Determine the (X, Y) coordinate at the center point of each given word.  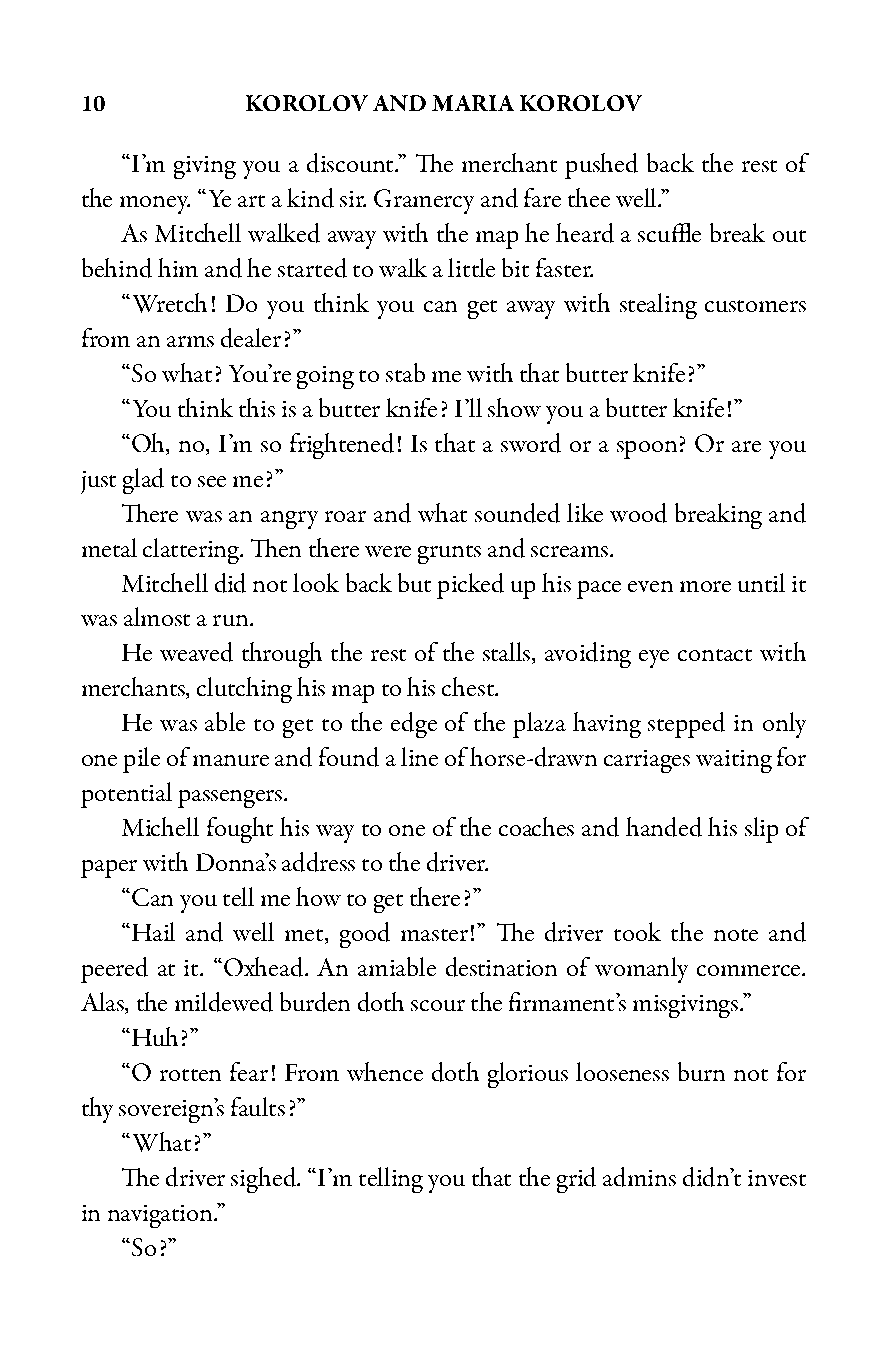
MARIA (473, 103)
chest (469, 686)
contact (715, 655)
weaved (196, 652)
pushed (601, 166)
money (155, 205)
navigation (161, 1216)
